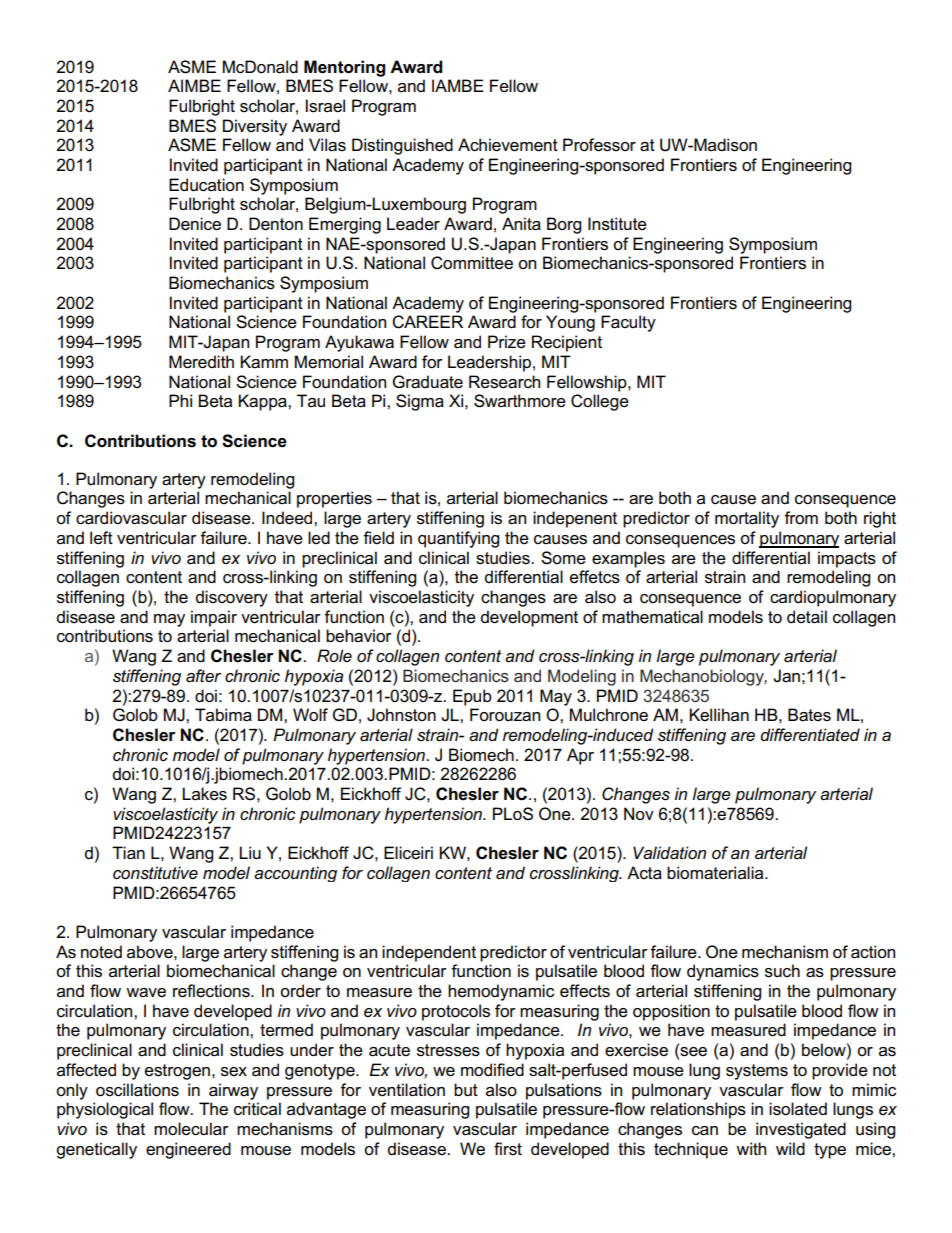 The image size is (952, 1233). What do you see at coordinates (255, 127) in the document?
I see `Diversity` at bounding box center [255, 127].
